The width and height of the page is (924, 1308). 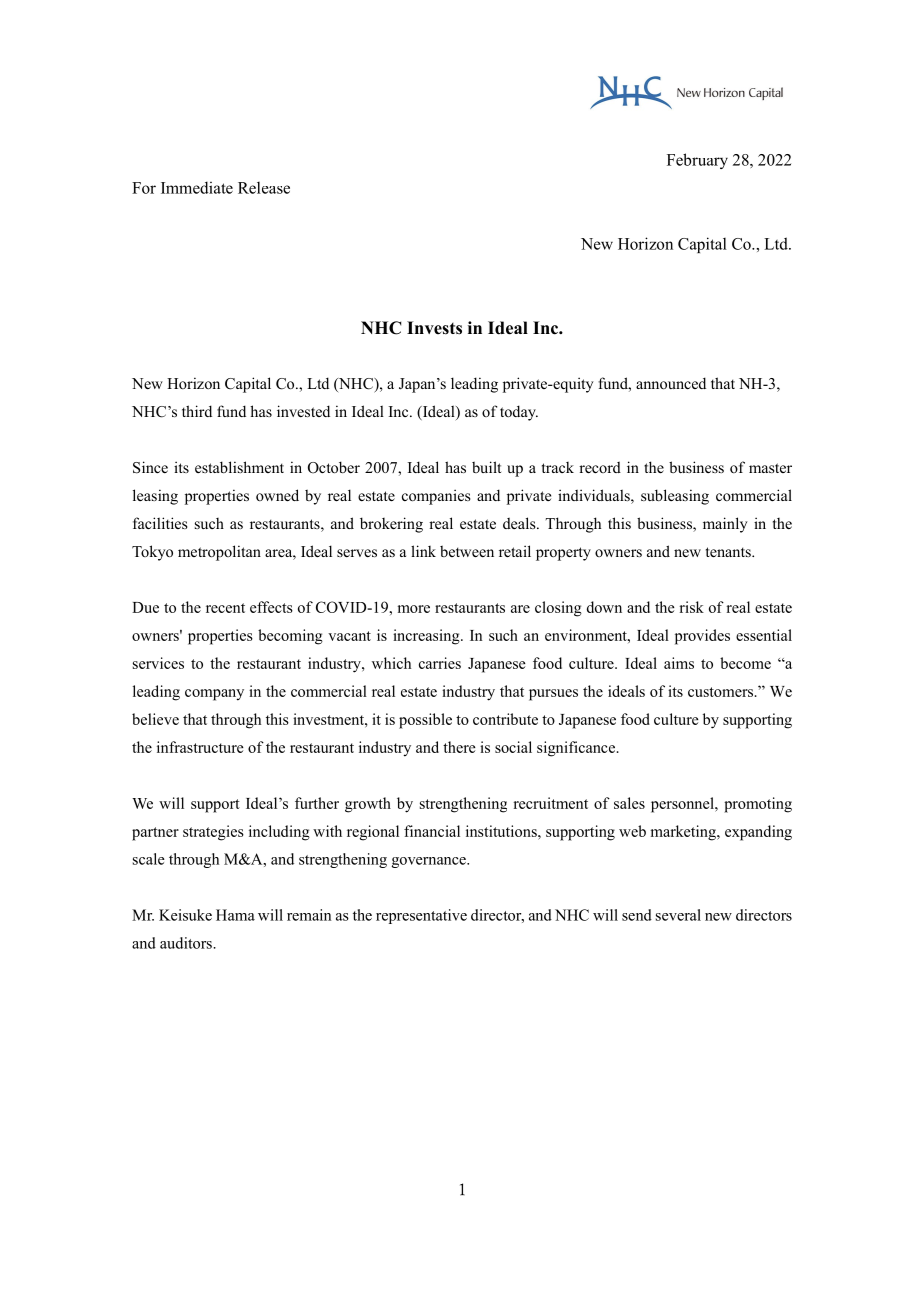 What do you see at coordinates (440, 663) in the page?
I see `carries` at bounding box center [440, 663].
